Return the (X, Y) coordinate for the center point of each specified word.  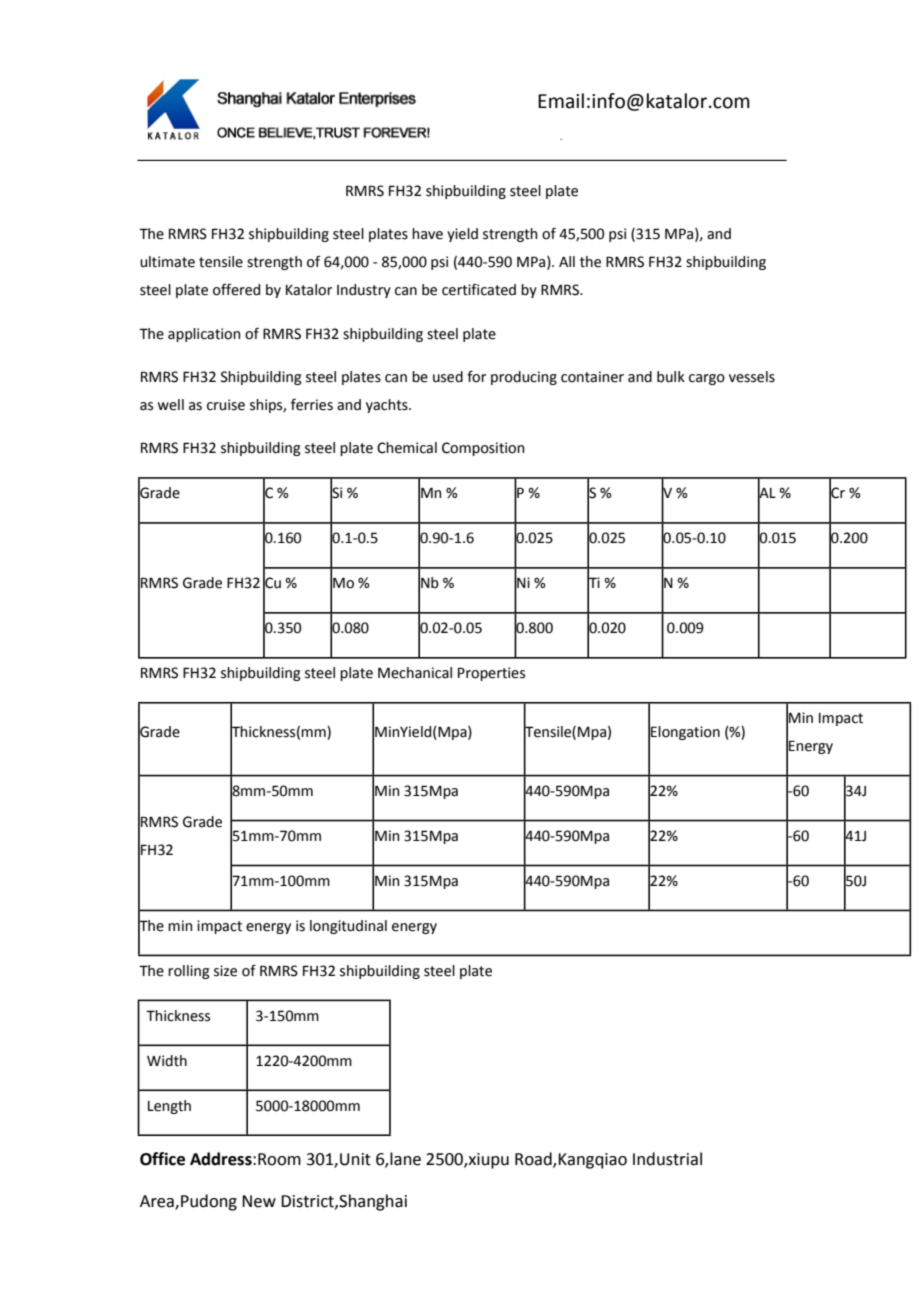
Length (169, 1107)
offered (236, 290)
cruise (226, 405)
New (259, 1201)
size (225, 971)
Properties (491, 674)
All (567, 261)
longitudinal (348, 927)
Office (162, 1159)
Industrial (667, 1159)
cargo (707, 379)
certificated (479, 289)
